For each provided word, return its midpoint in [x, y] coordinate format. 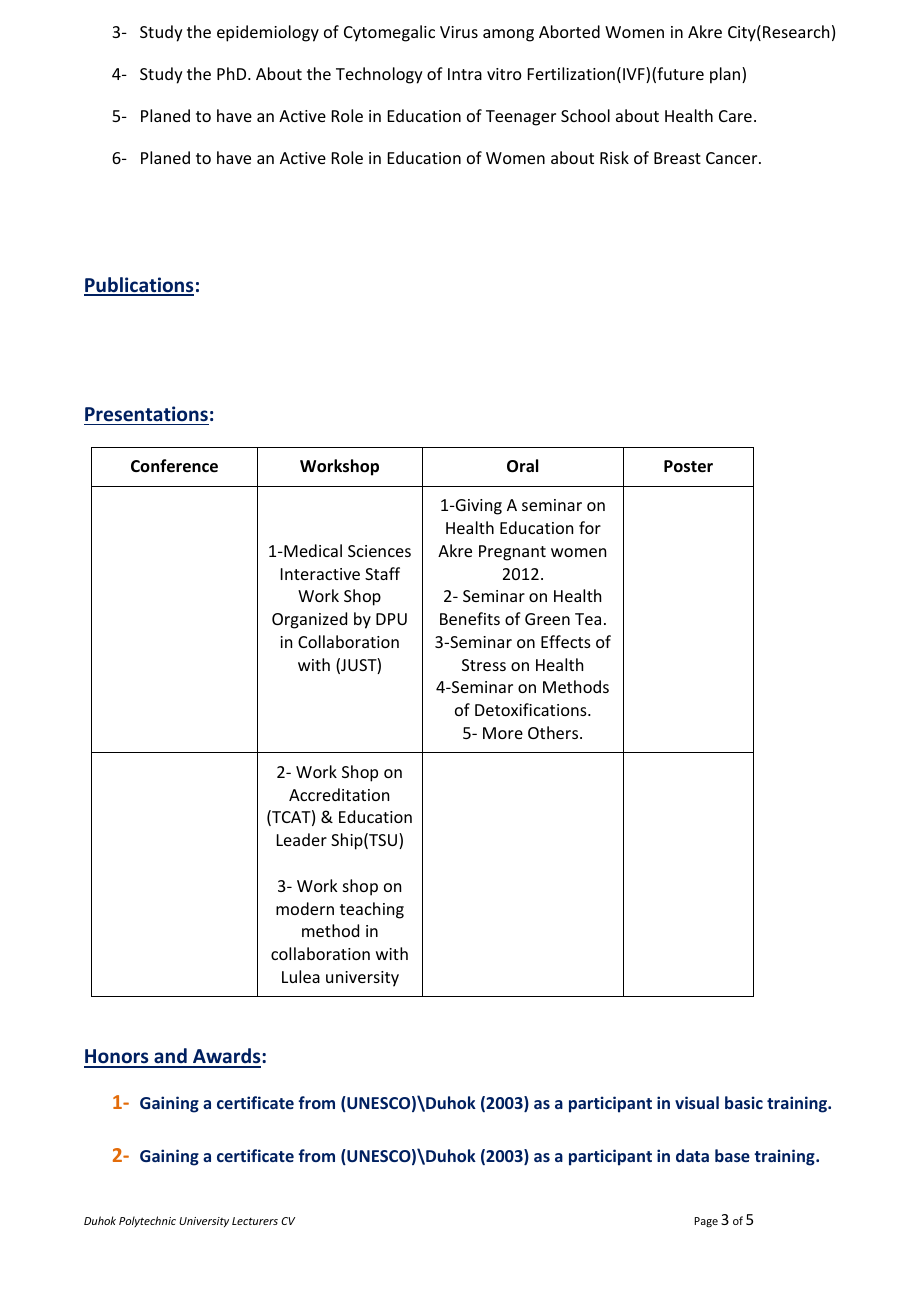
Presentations [146, 414]
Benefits [470, 618]
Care [735, 116]
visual [697, 1102]
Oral [522, 466]
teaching [372, 910]
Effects [566, 641]
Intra [465, 74]
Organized [309, 620]
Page [706, 1222]
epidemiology [268, 33]
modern [305, 908]
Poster [688, 466]
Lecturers [255, 1221]
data [692, 1155]
